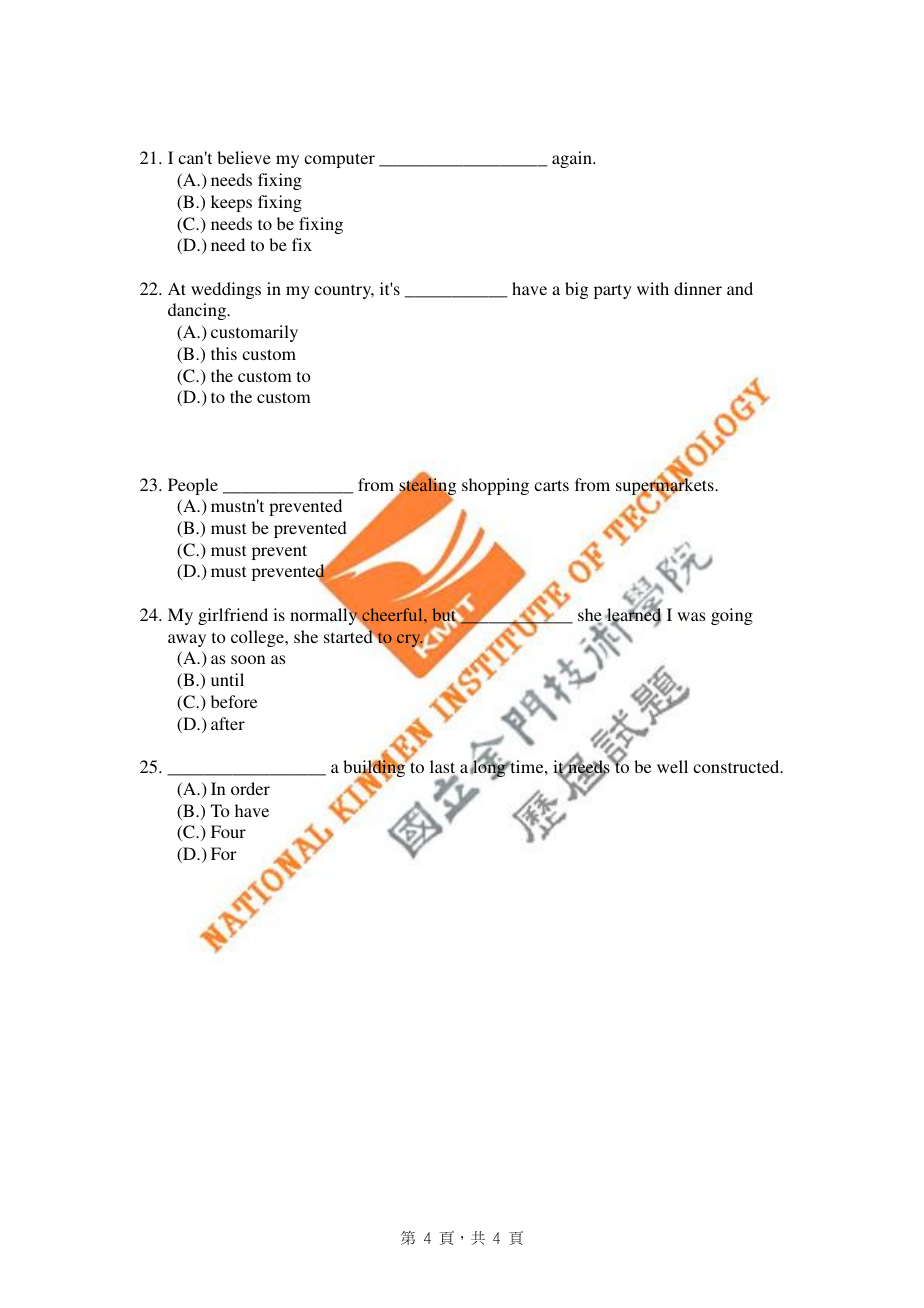 This document has height=1308, width=924. What do you see at coordinates (193, 486) in the document?
I see `People` at bounding box center [193, 486].
